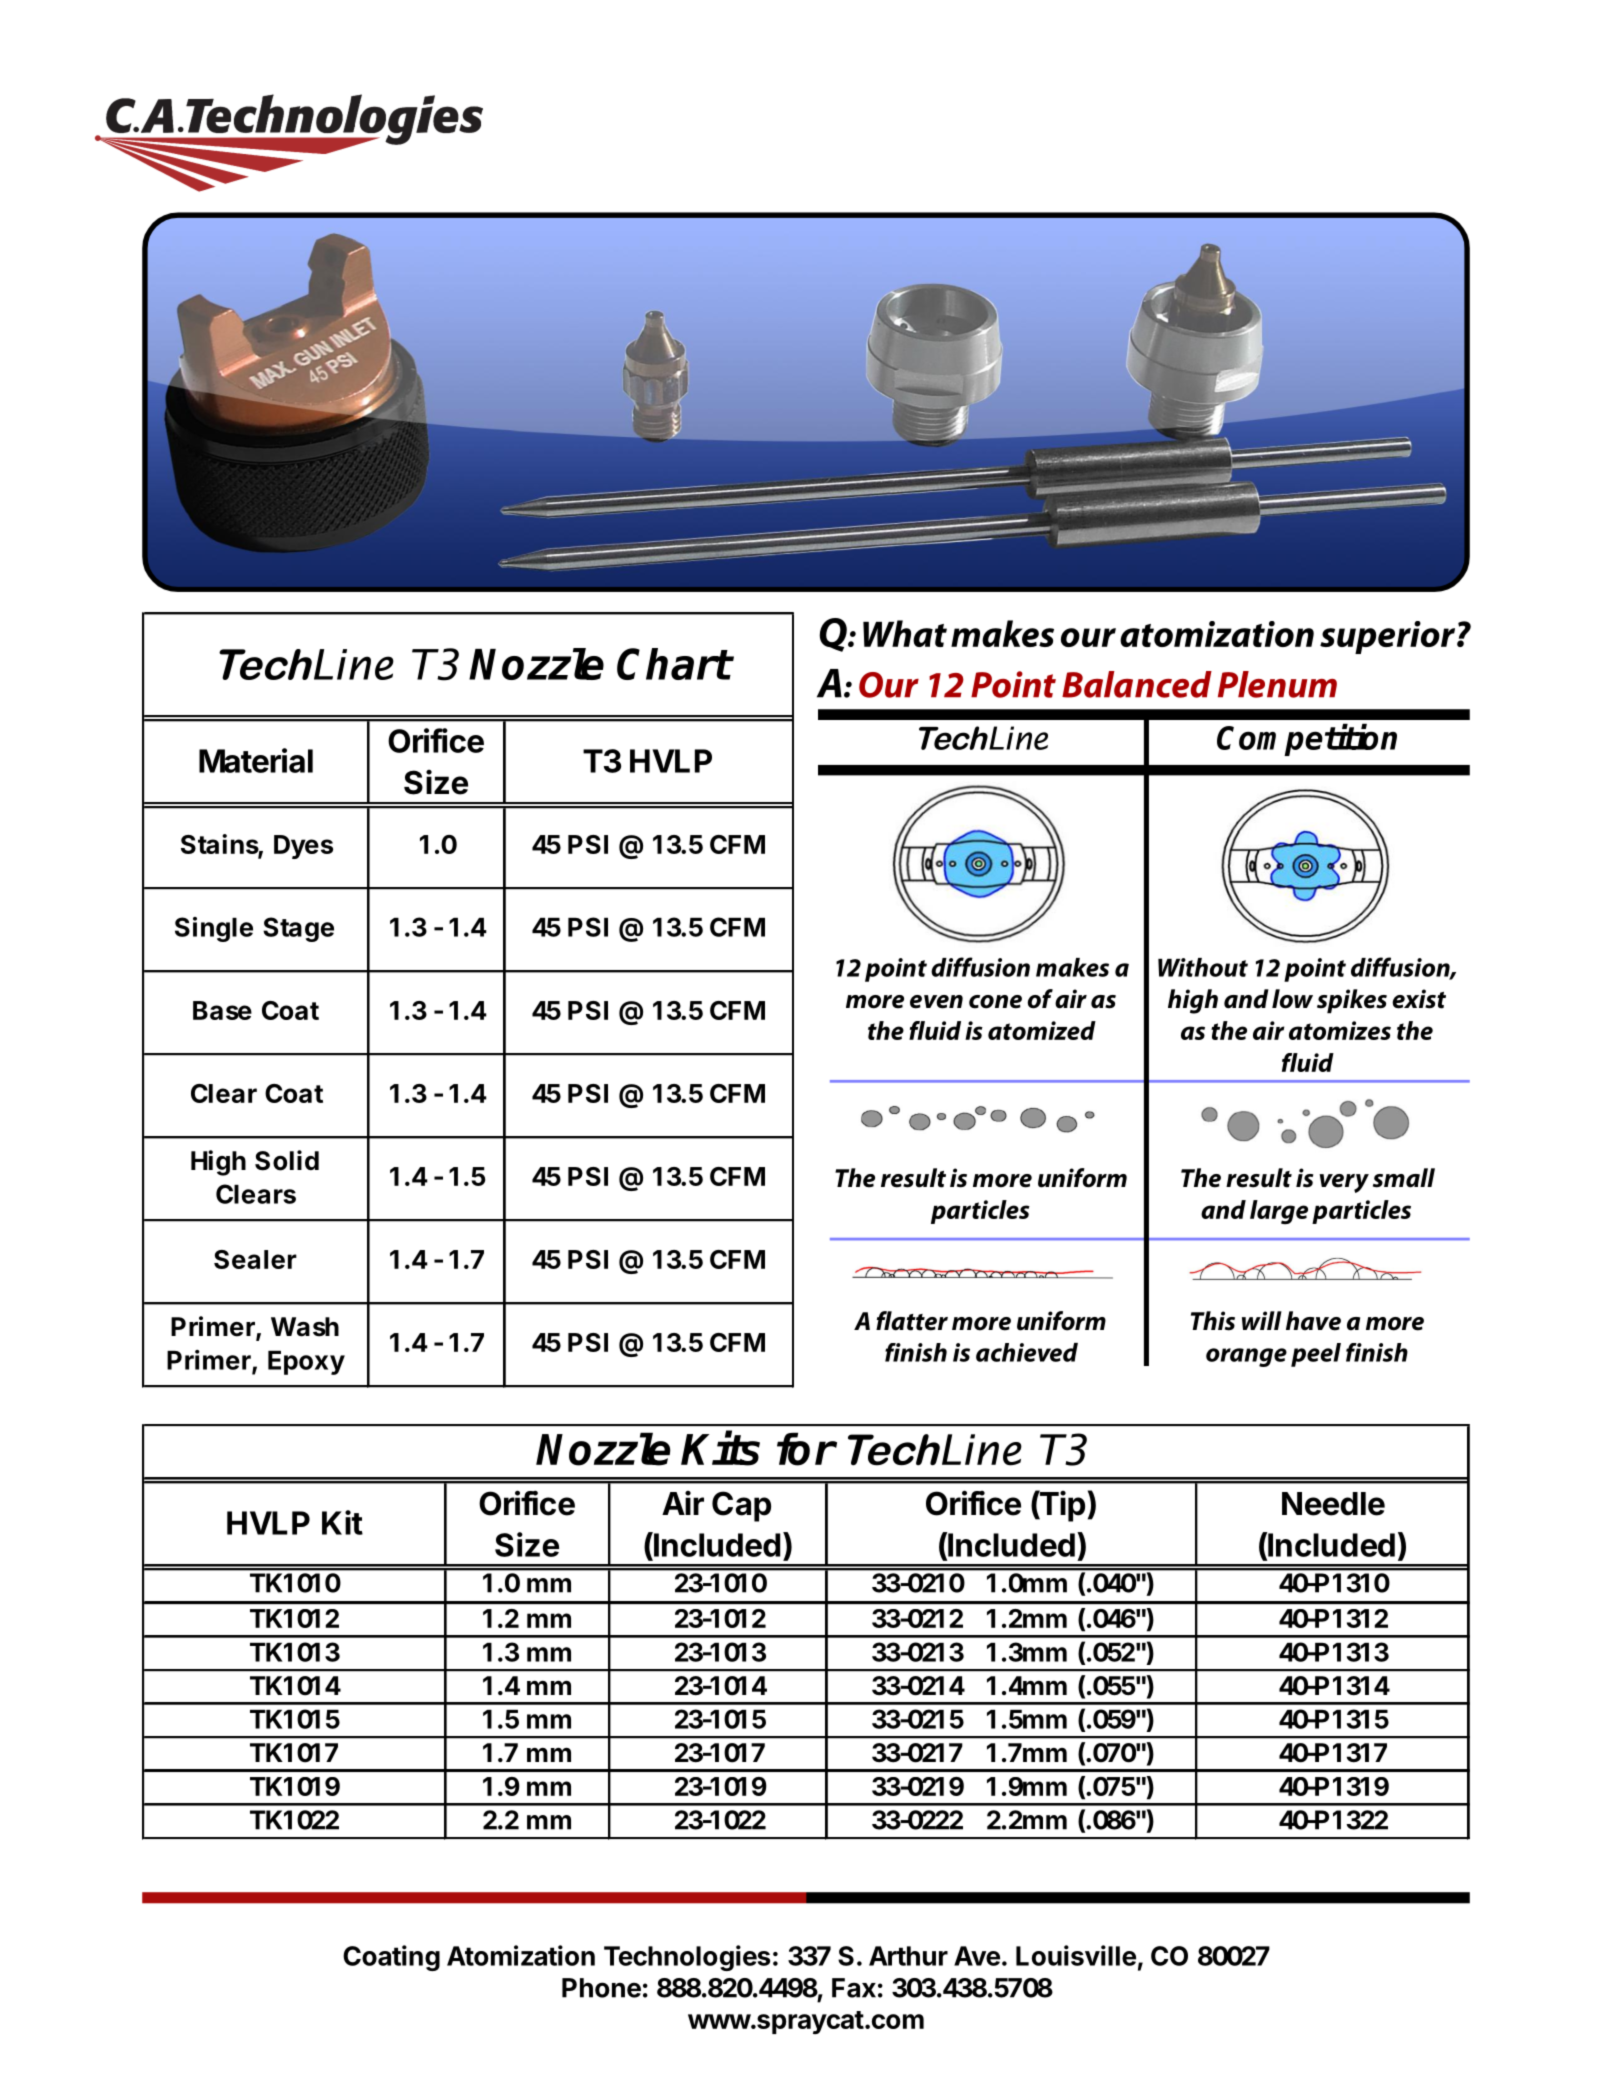 This screenshot has width=1612, height=2087. I want to click on Competition, so click(1307, 740).
